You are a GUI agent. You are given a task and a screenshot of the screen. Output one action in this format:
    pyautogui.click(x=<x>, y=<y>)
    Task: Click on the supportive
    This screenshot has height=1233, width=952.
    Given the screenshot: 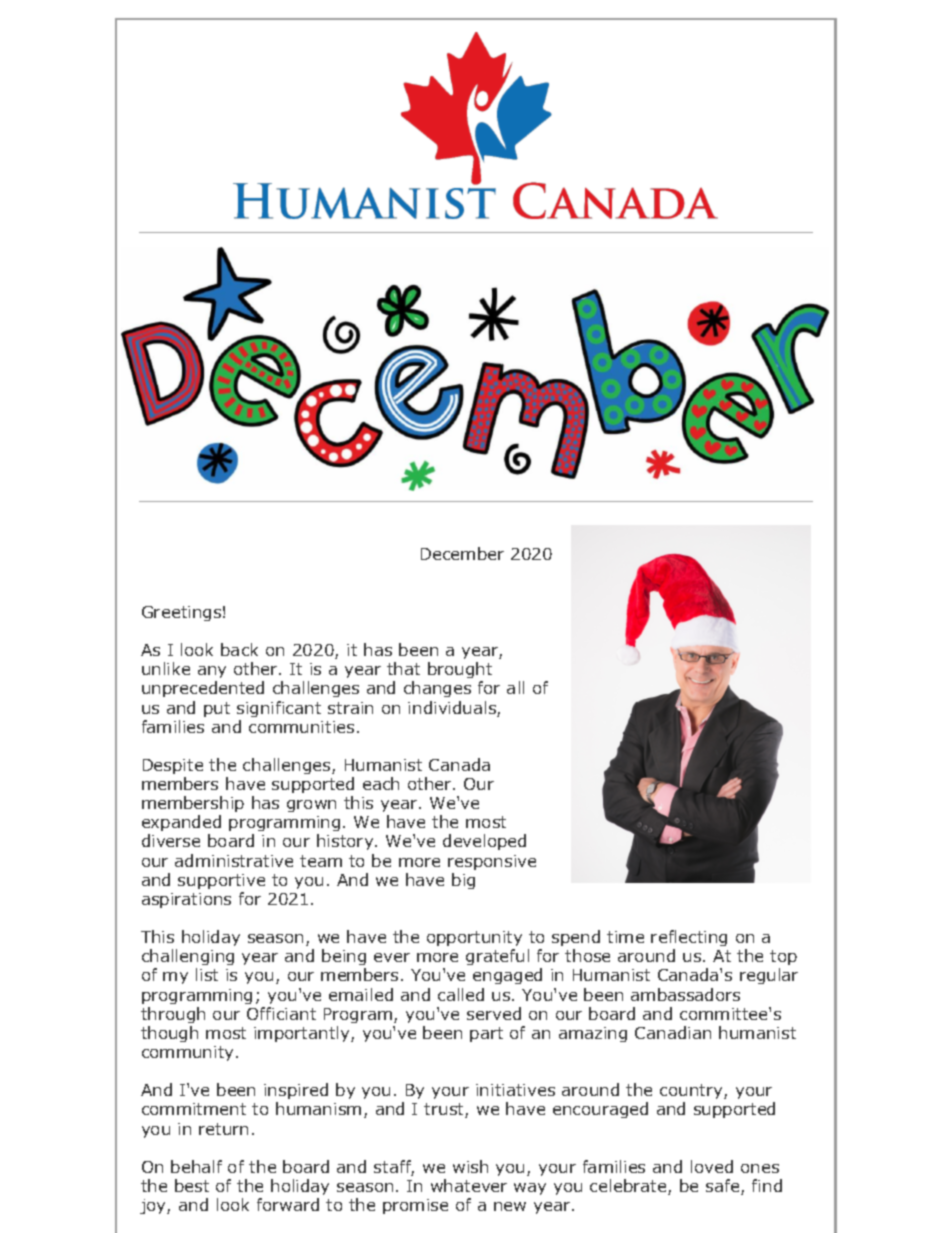 What is the action you would take?
    pyautogui.click(x=221, y=881)
